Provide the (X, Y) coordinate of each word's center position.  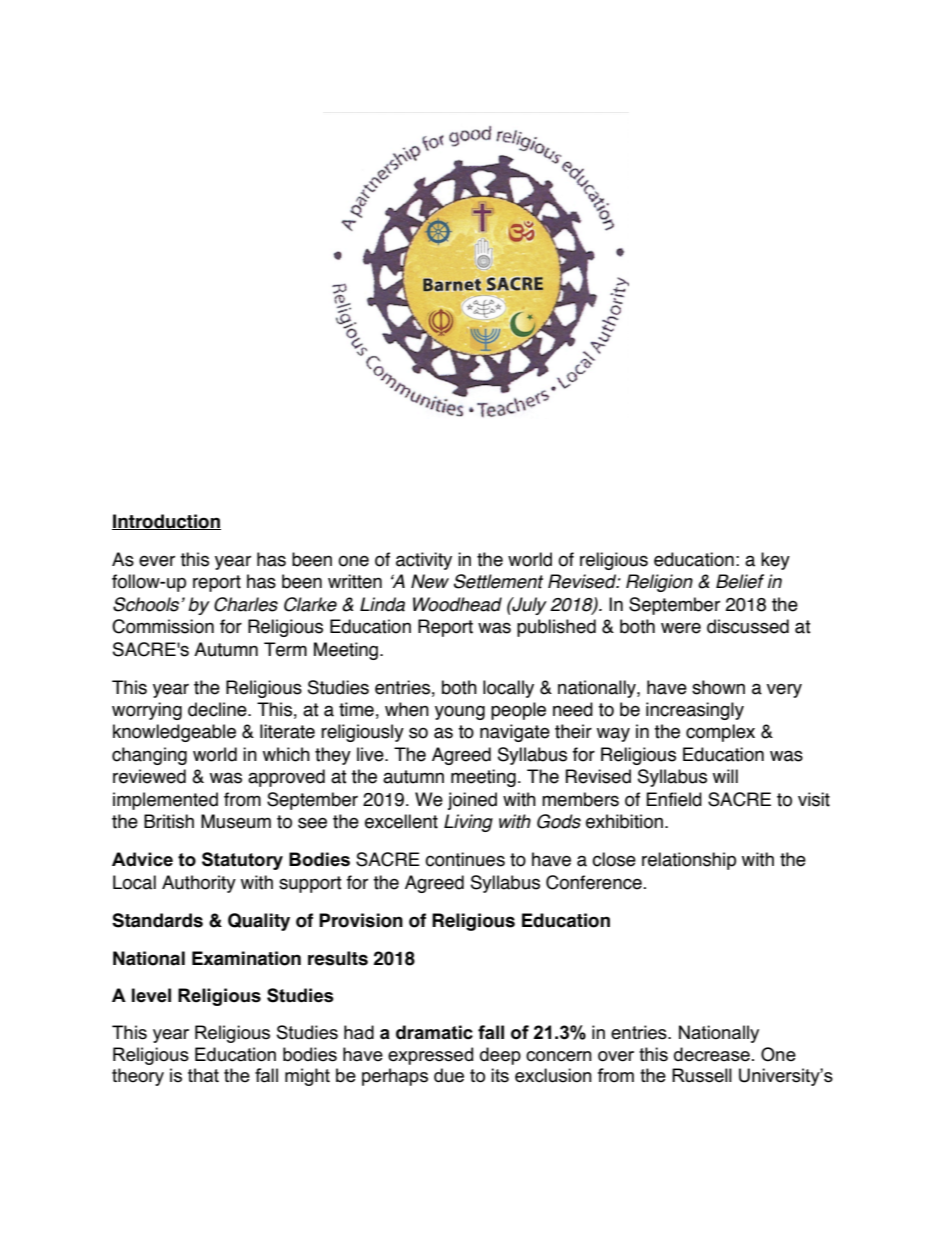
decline (218, 709)
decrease (712, 1054)
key (775, 561)
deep (500, 1056)
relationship (689, 861)
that (203, 1075)
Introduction (166, 522)
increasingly (695, 711)
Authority (199, 884)
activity (424, 561)
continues (465, 859)
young (460, 712)
